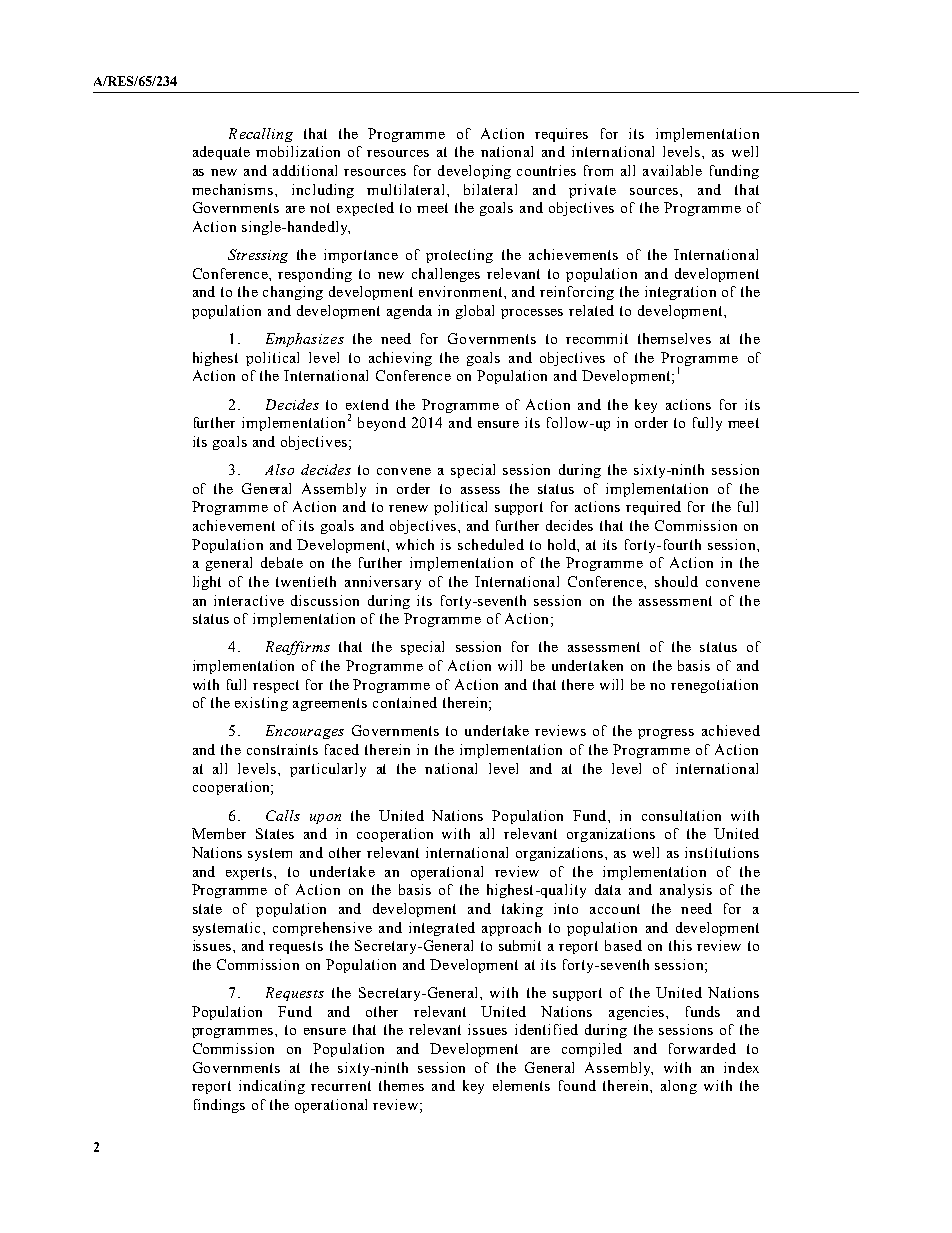 This page has width=952, height=1233. What do you see at coordinates (676, 581) in the page?
I see `should` at bounding box center [676, 581].
